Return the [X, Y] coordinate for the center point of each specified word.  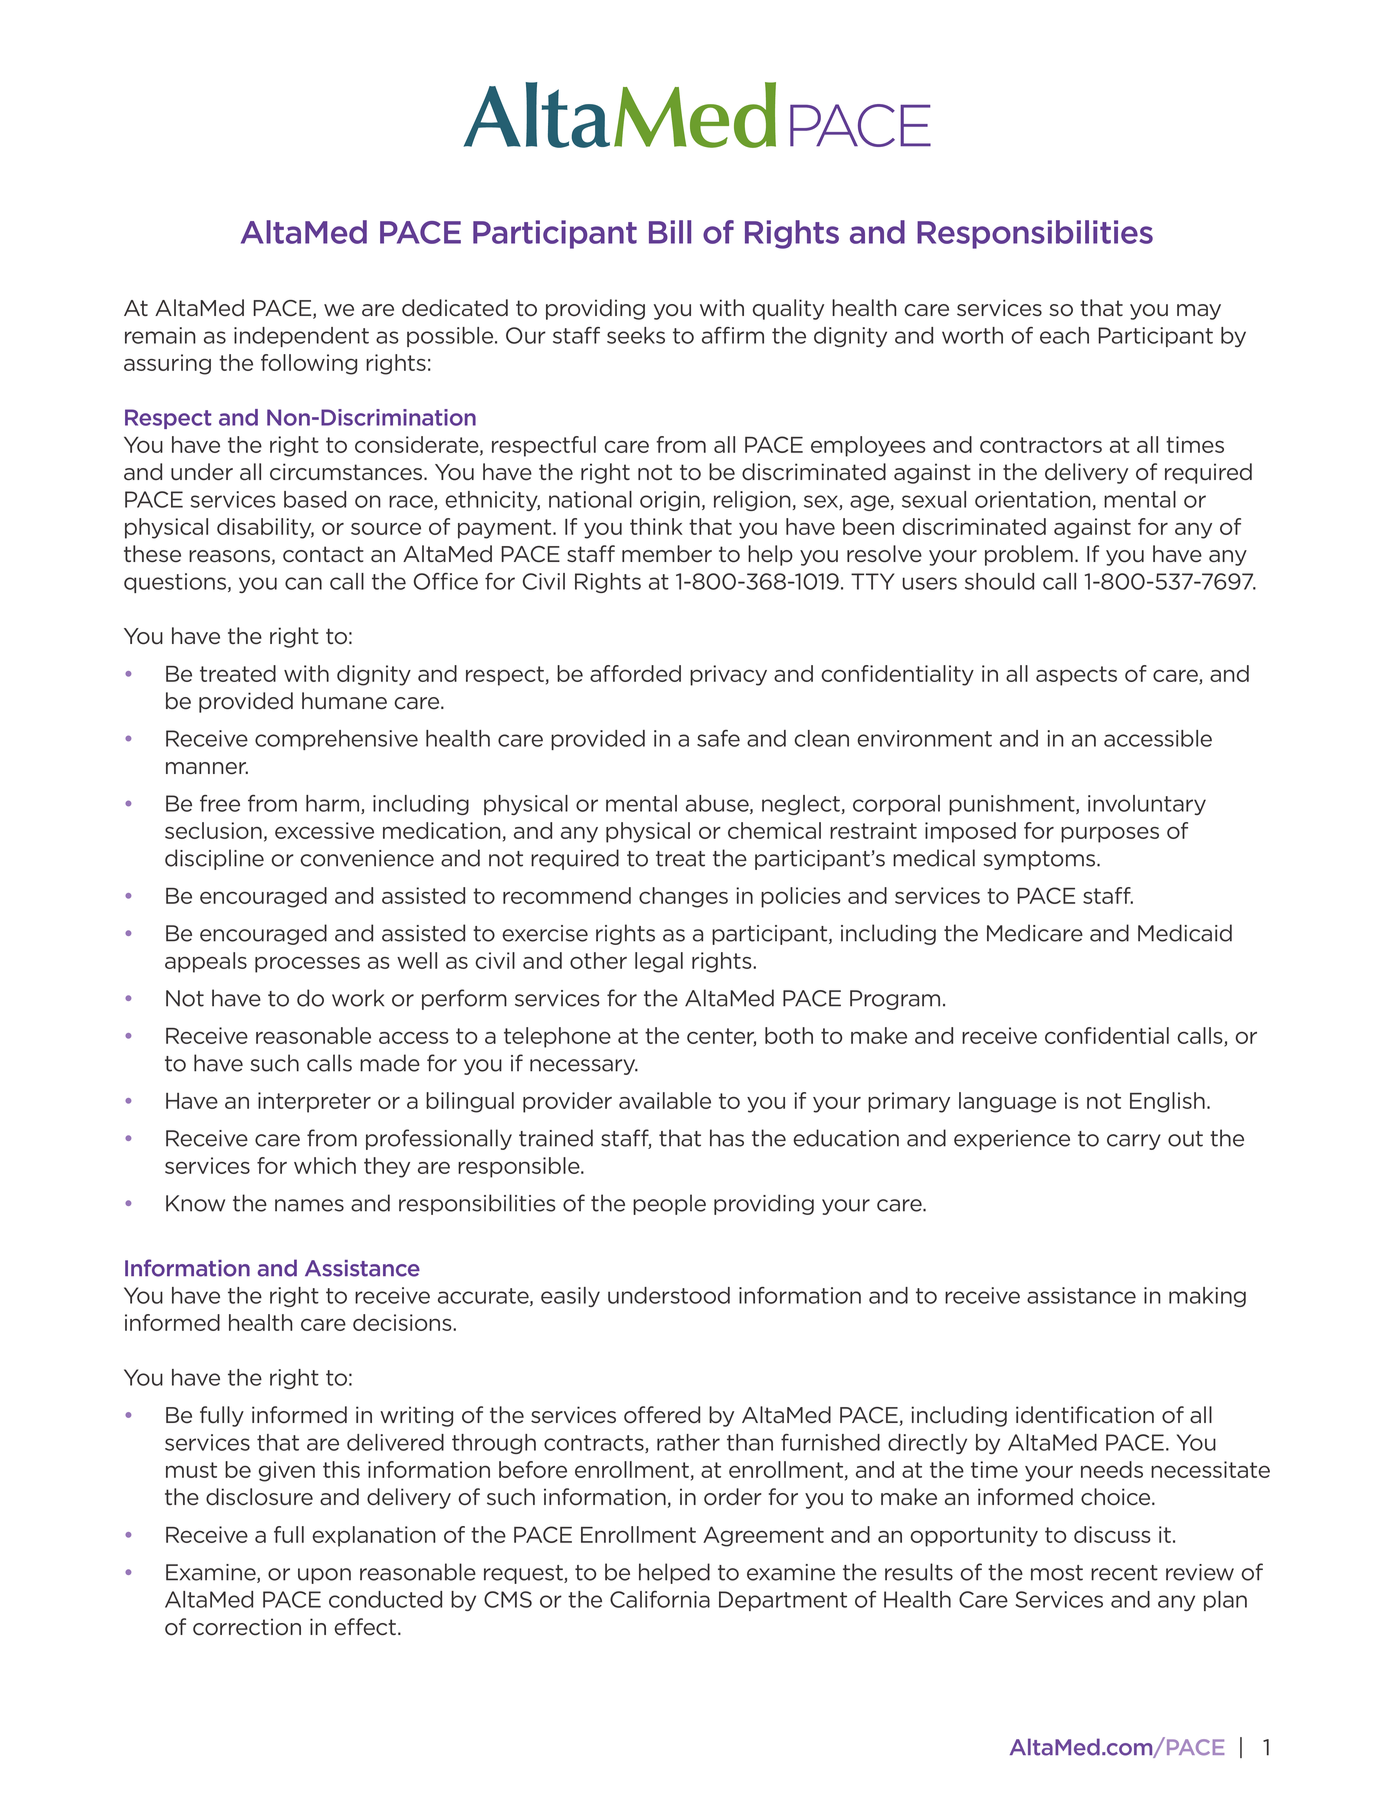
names [309, 1205]
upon [324, 1576]
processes [307, 964]
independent [301, 337]
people [669, 1204]
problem [1029, 555]
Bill [670, 232]
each [1064, 335]
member [667, 554]
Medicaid [1185, 933]
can [303, 583]
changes [683, 897]
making [1207, 1297]
